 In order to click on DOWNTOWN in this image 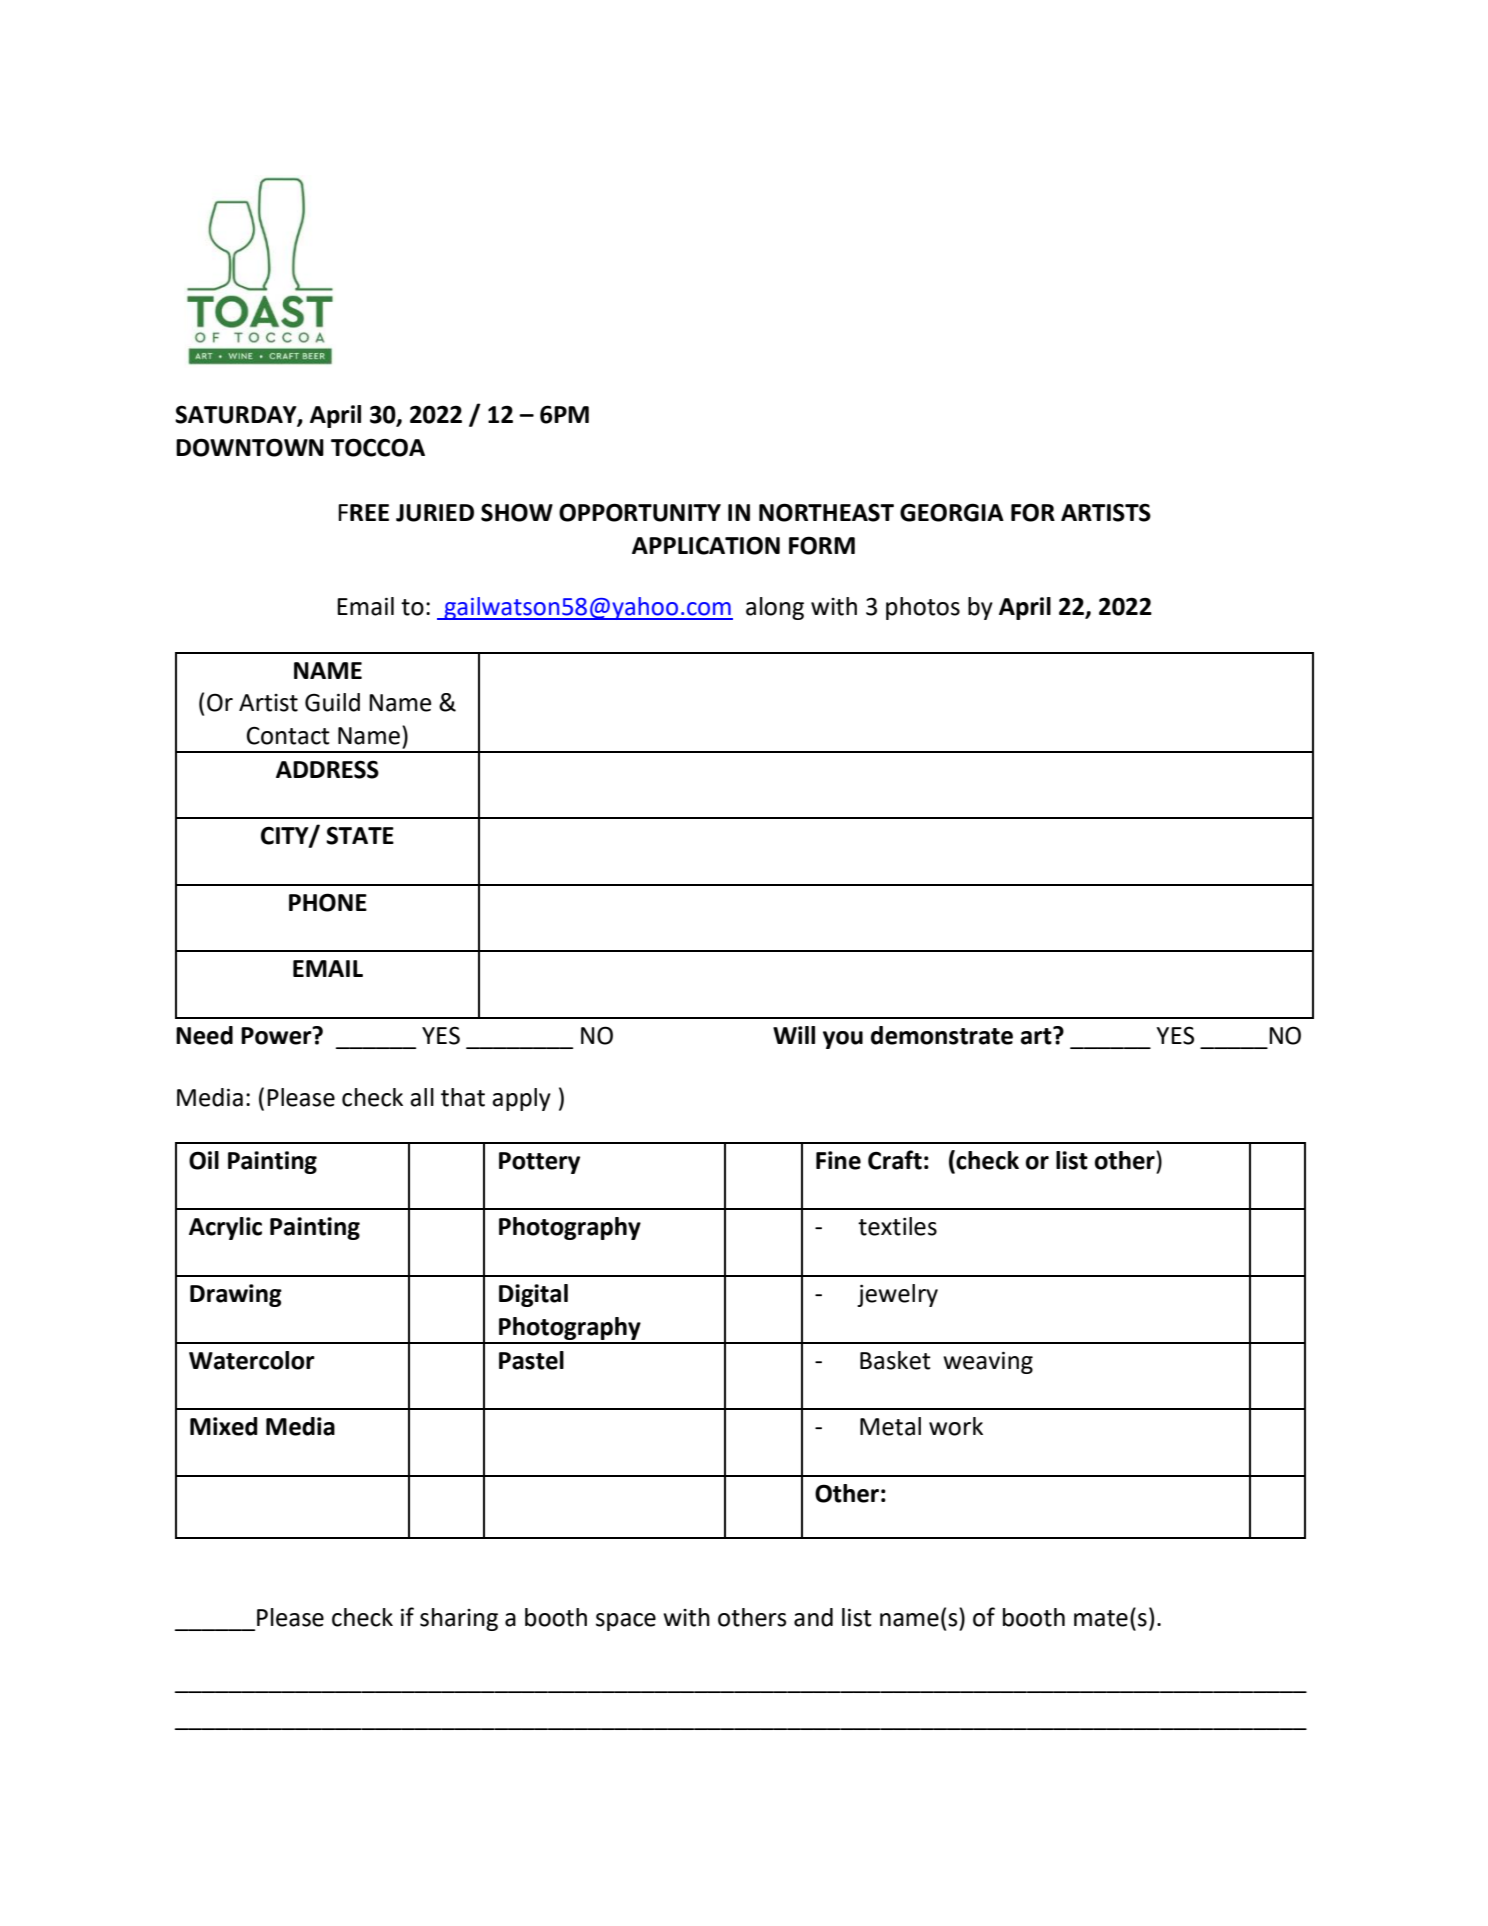, I will do `click(250, 447)`.
